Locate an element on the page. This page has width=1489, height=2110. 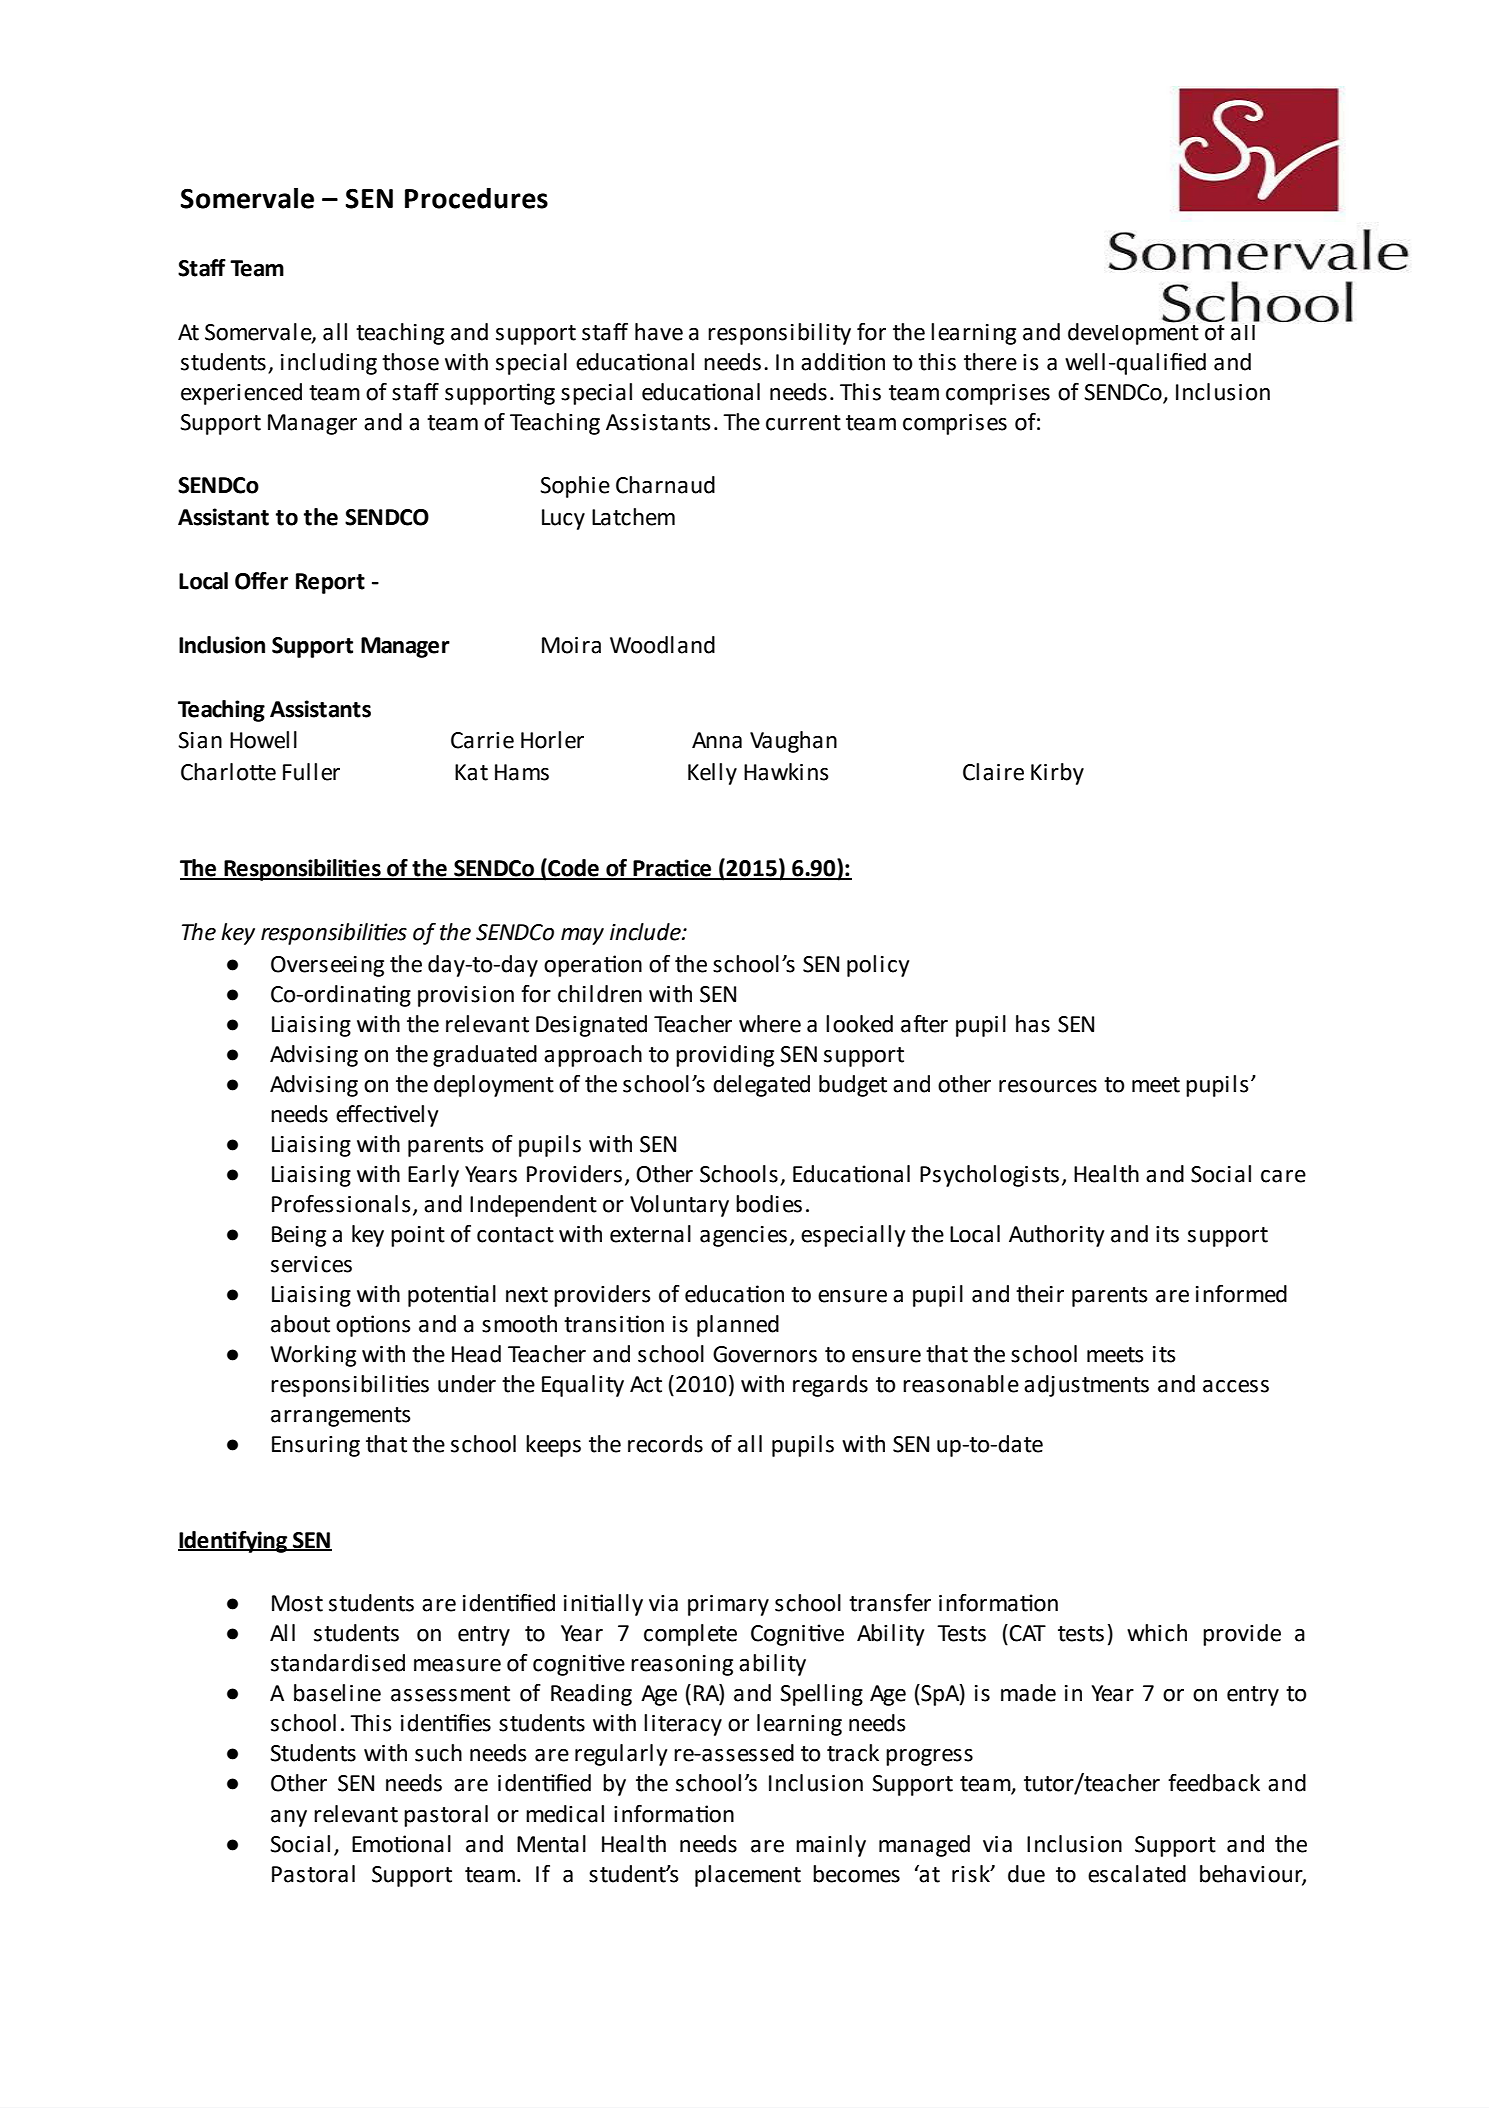
any is located at coordinates (289, 1818).
